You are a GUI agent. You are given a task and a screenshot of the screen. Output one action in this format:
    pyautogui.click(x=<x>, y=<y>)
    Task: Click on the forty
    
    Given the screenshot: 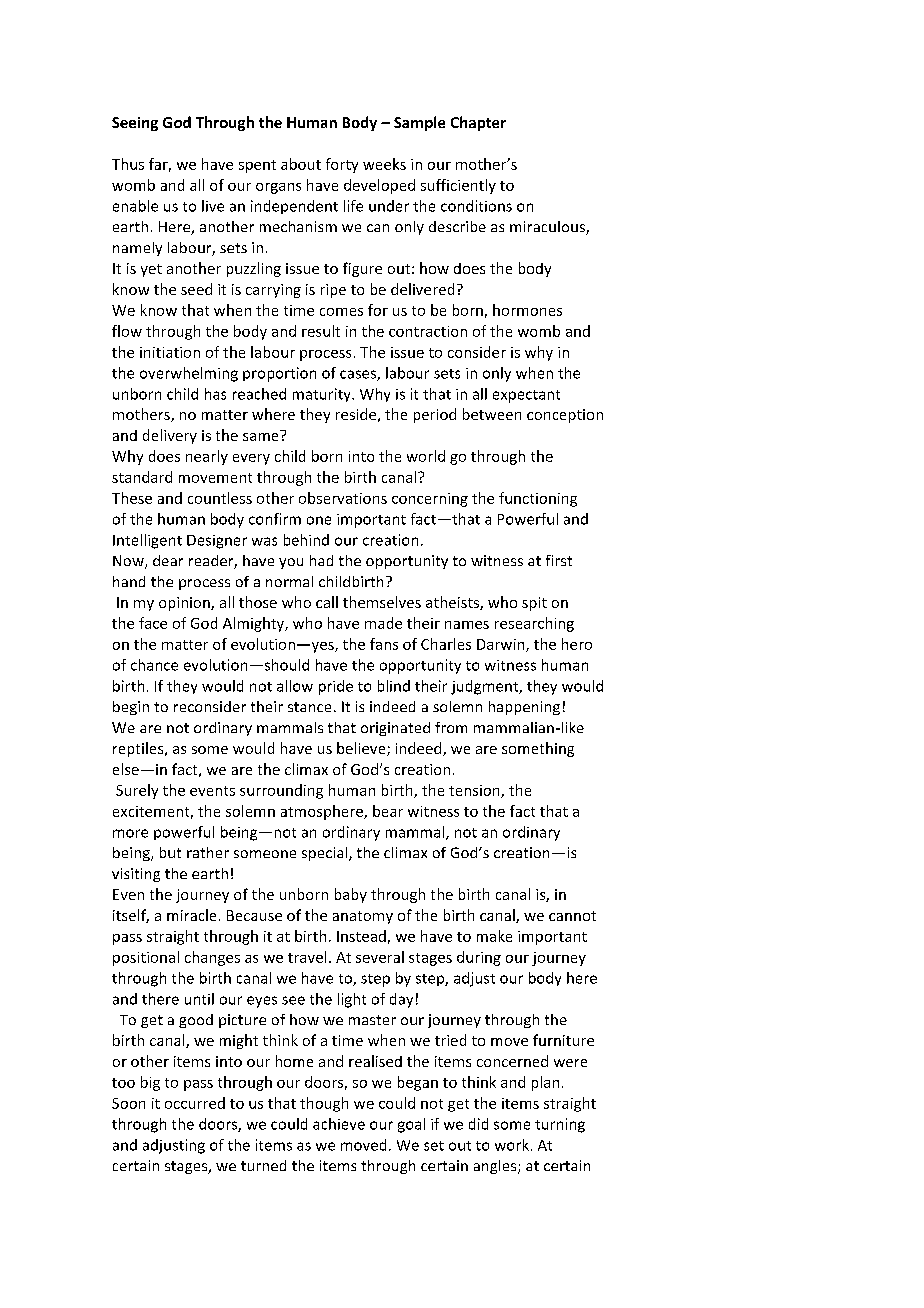 What is the action you would take?
    pyautogui.click(x=342, y=165)
